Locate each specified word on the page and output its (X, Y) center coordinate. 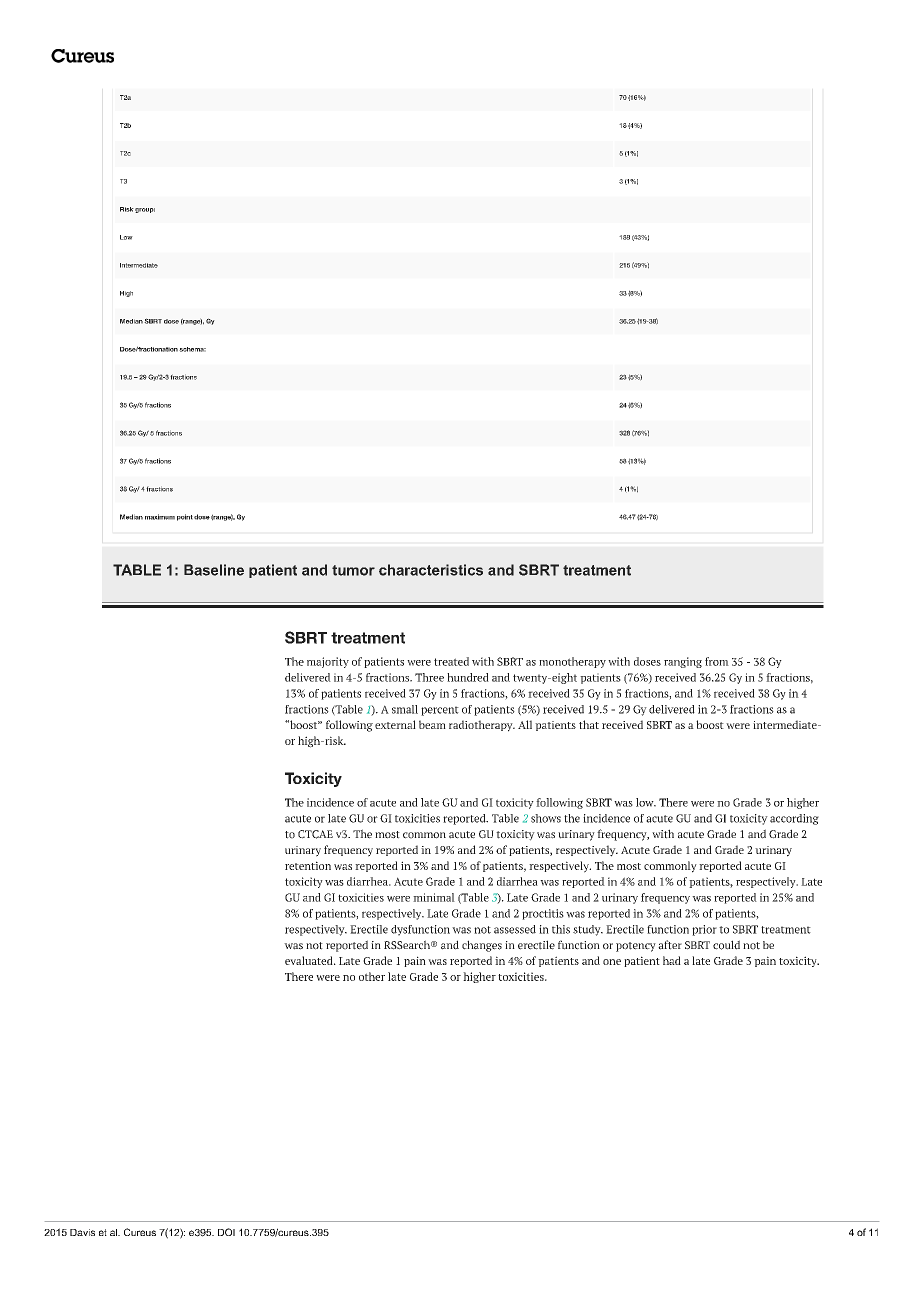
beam (432, 724)
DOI (226, 1232)
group (145, 210)
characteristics (431, 570)
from (717, 661)
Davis (82, 1232)
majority (328, 662)
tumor (353, 570)
